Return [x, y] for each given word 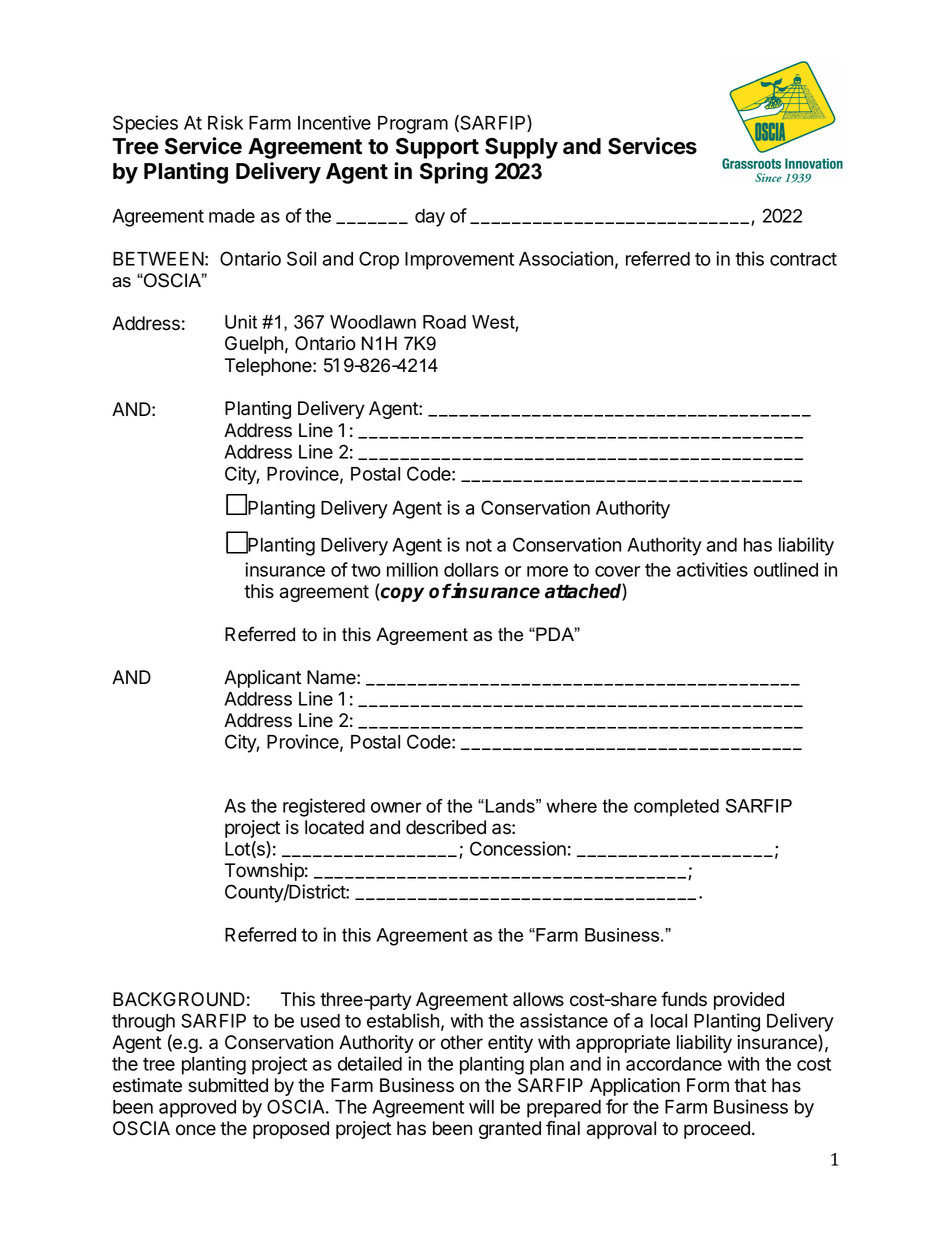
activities [712, 569]
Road [444, 322]
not [479, 545]
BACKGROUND [179, 999]
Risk [225, 122]
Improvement [459, 261]
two [366, 570]
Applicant [262, 679]
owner [396, 807]
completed [676, 808]
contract [803, 259]
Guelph [254, 345]
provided [749, 1001]
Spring [454, 173]
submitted [228, 1085]
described [446, 827]
